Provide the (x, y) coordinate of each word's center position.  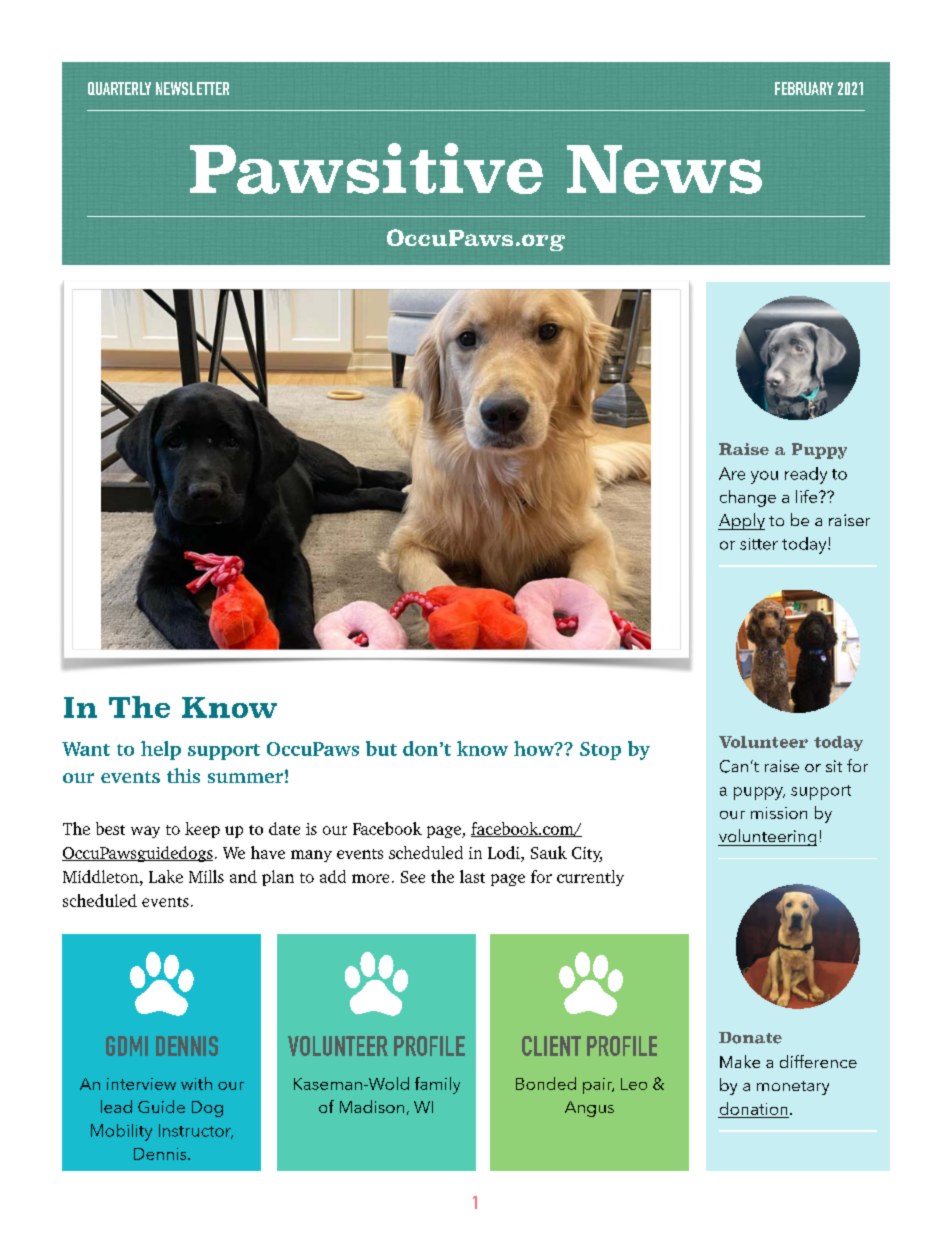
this (183, 775)
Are (732, 473)
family (437, 1085)
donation (753, 1108)
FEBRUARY (804, 88)
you (764, 477)
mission (779, 813)
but (381, 748)
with (196, 1083)
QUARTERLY (119, 88)
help (161, 750)
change (748, 498)
